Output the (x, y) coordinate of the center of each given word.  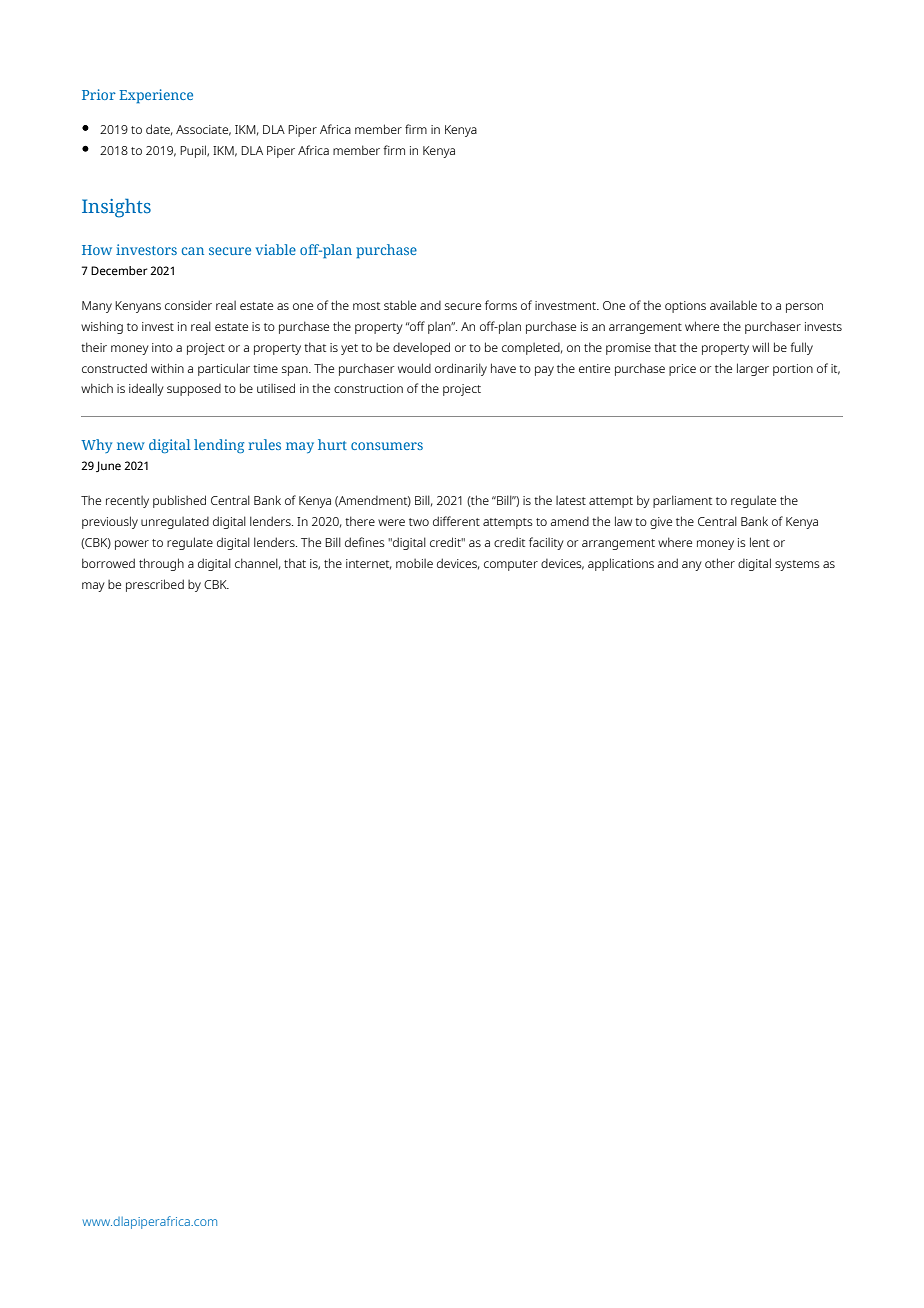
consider (188, 305)
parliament (682, 501)
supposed (194, 390)
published (179, 501)
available (733, 305)
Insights (116, 208)
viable (276, 249)
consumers (387, 446)
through (161, 564)
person (804, 308)
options (685, 307)
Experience (156, 96)
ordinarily (461, 369)
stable (400, 305)
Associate (203, 130)
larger (753, 369)
